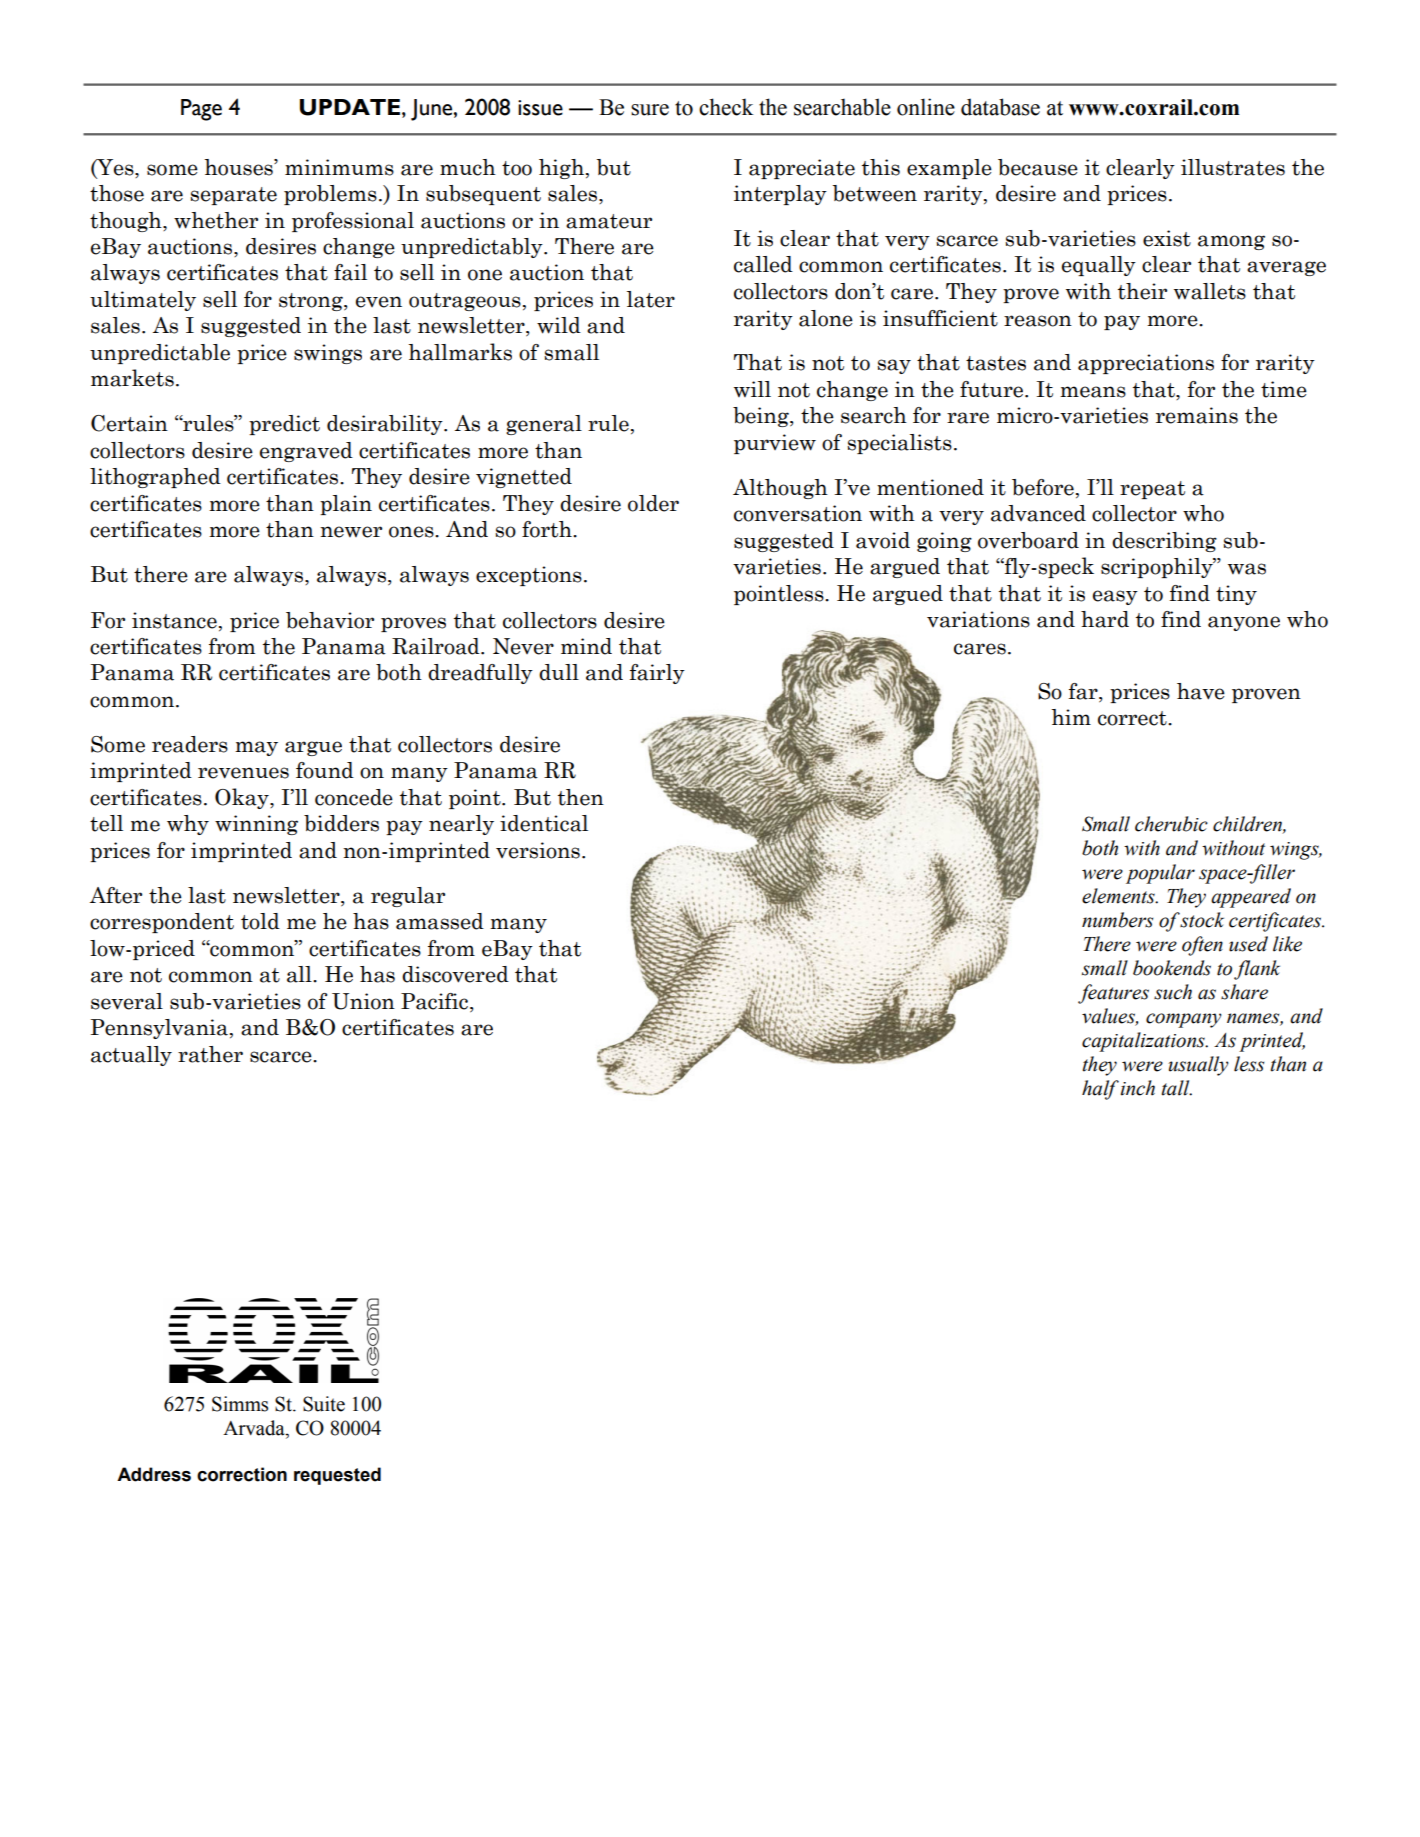 The image size is (1420, 1837). I want to click on illustrates, so click(1233, 167).
